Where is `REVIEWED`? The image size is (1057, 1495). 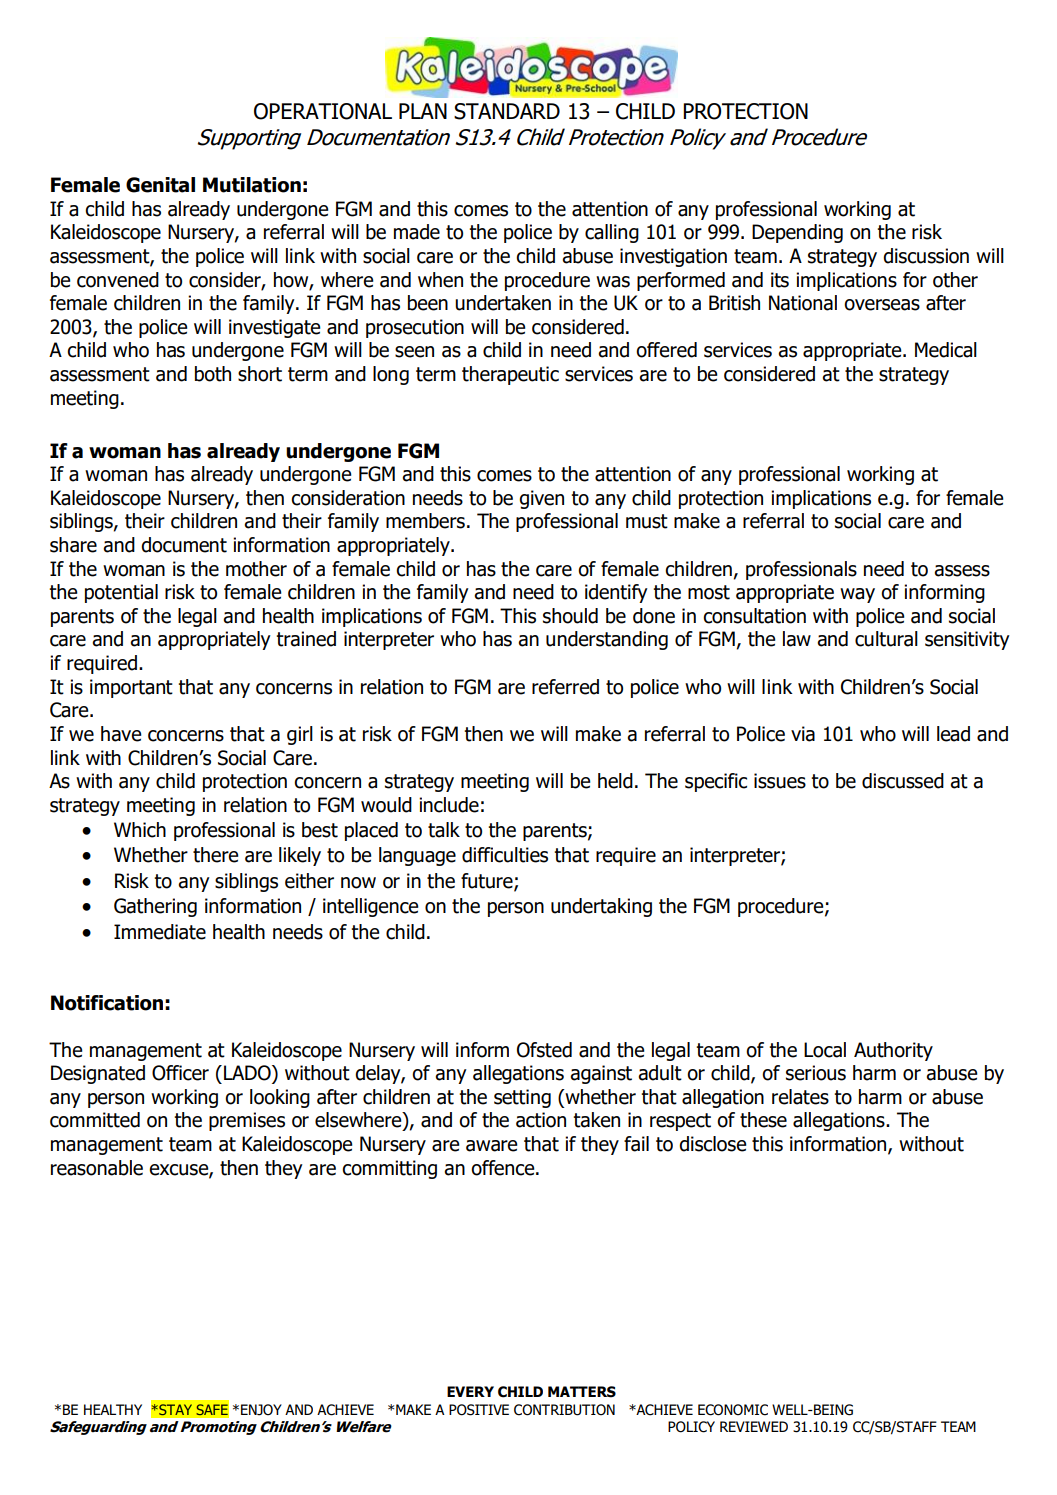 REVIEWED is located at coordinates (754, 1426).
